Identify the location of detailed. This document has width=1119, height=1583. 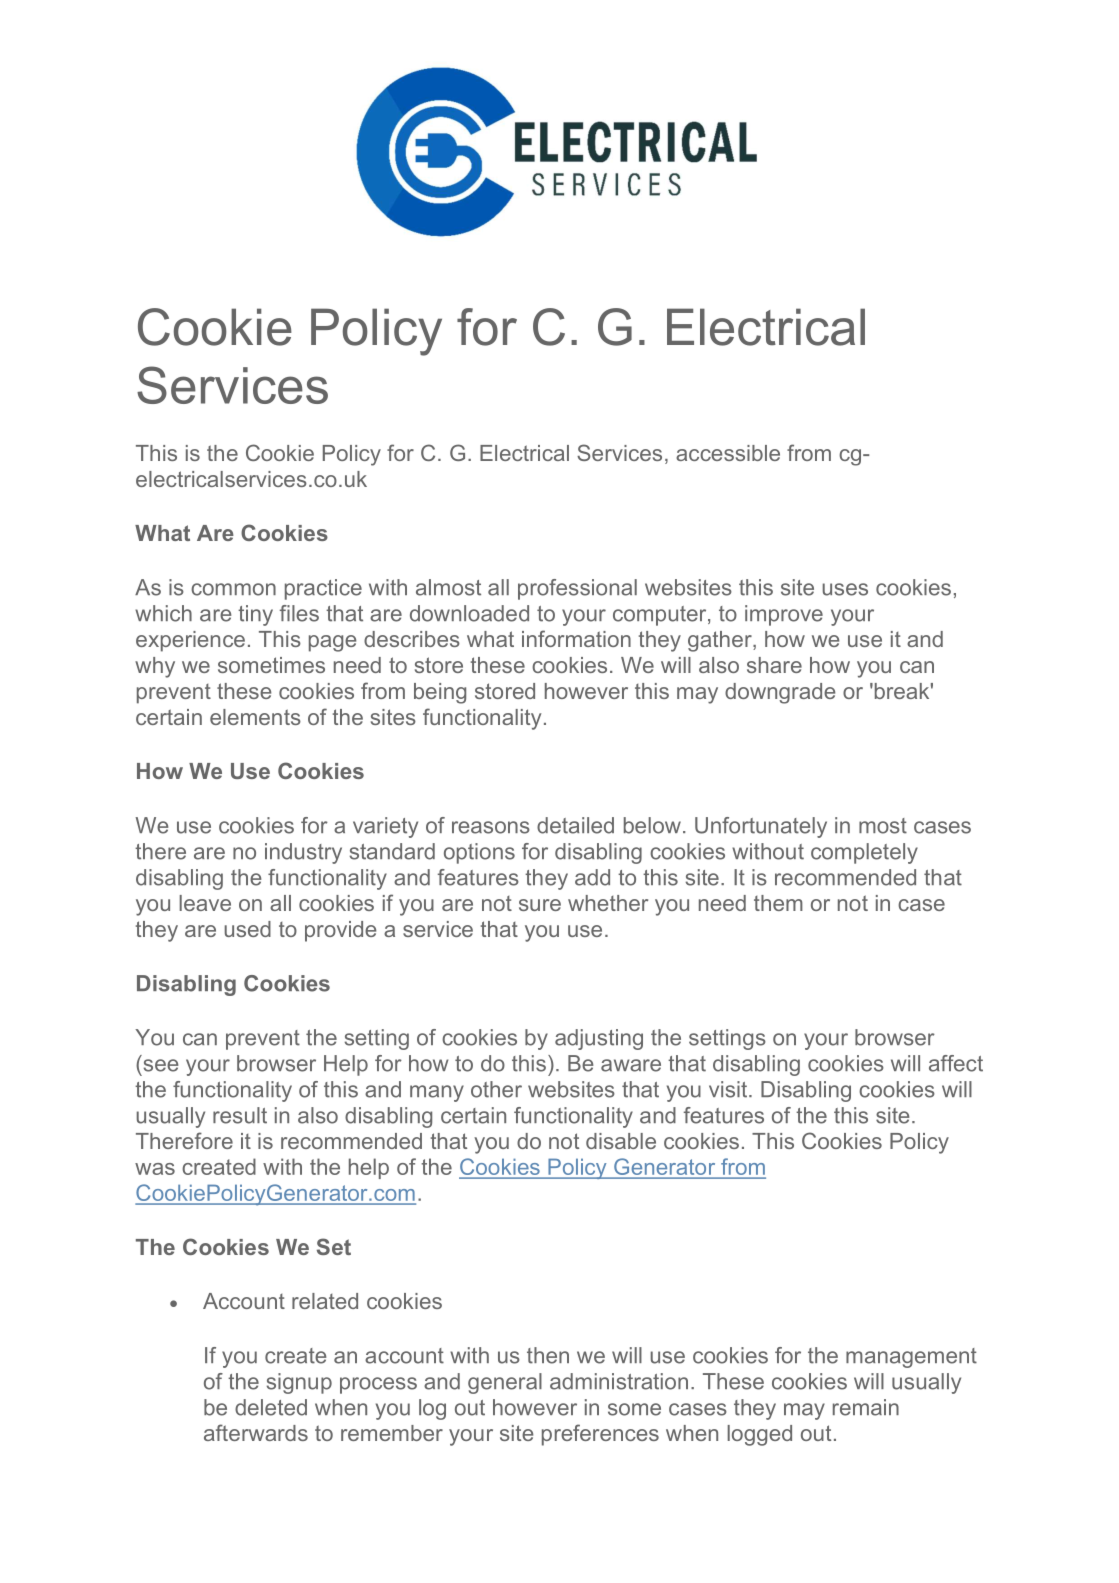
(575, 825).
